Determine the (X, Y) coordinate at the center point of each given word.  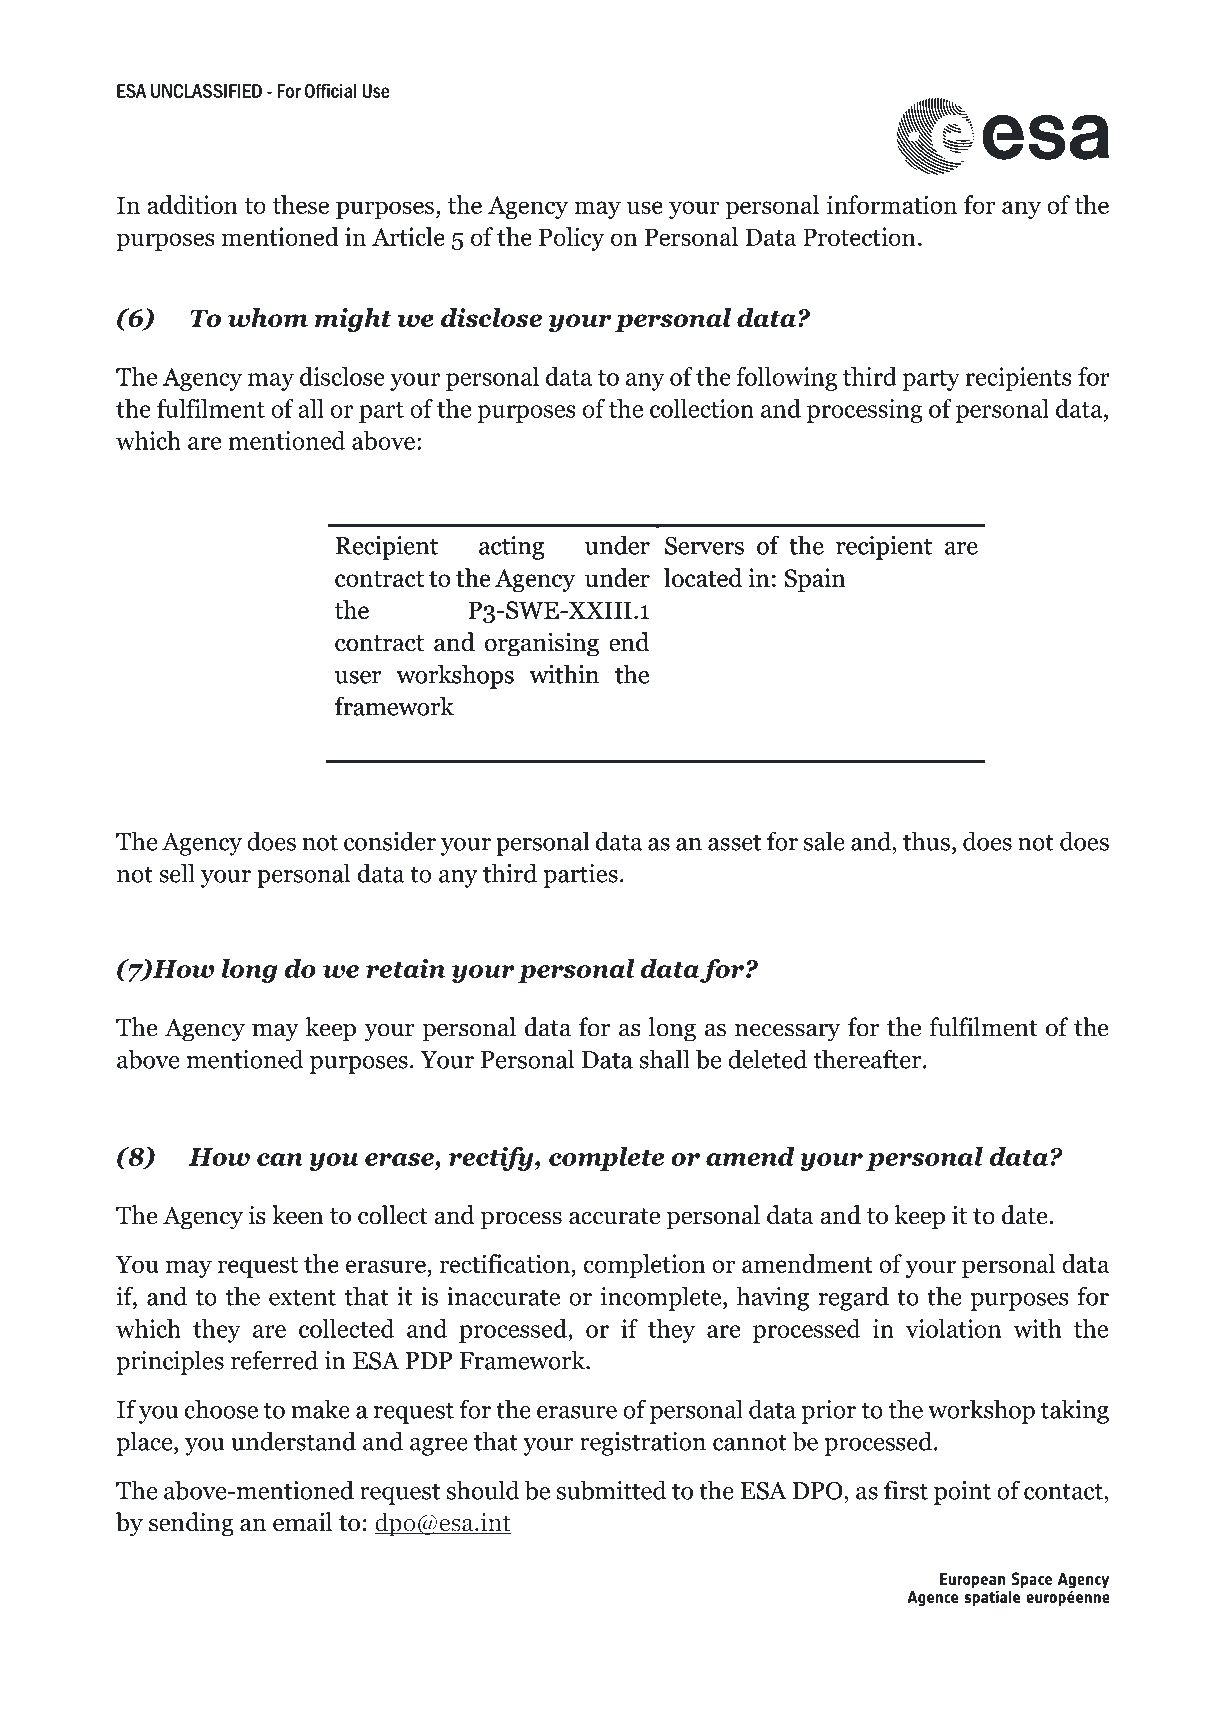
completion (644, 1266)
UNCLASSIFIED (206, 91)
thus (926, 841)
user (358, 677)
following (786, 379)
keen (297, 1215)
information (892, 204)
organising (542, 645)
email (302, 1522)
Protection (859, 236)
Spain (815, 580)
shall (664, 1059)
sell (177, 873)
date (1026, 1215)
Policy (571, 239)
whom (268, 317)
